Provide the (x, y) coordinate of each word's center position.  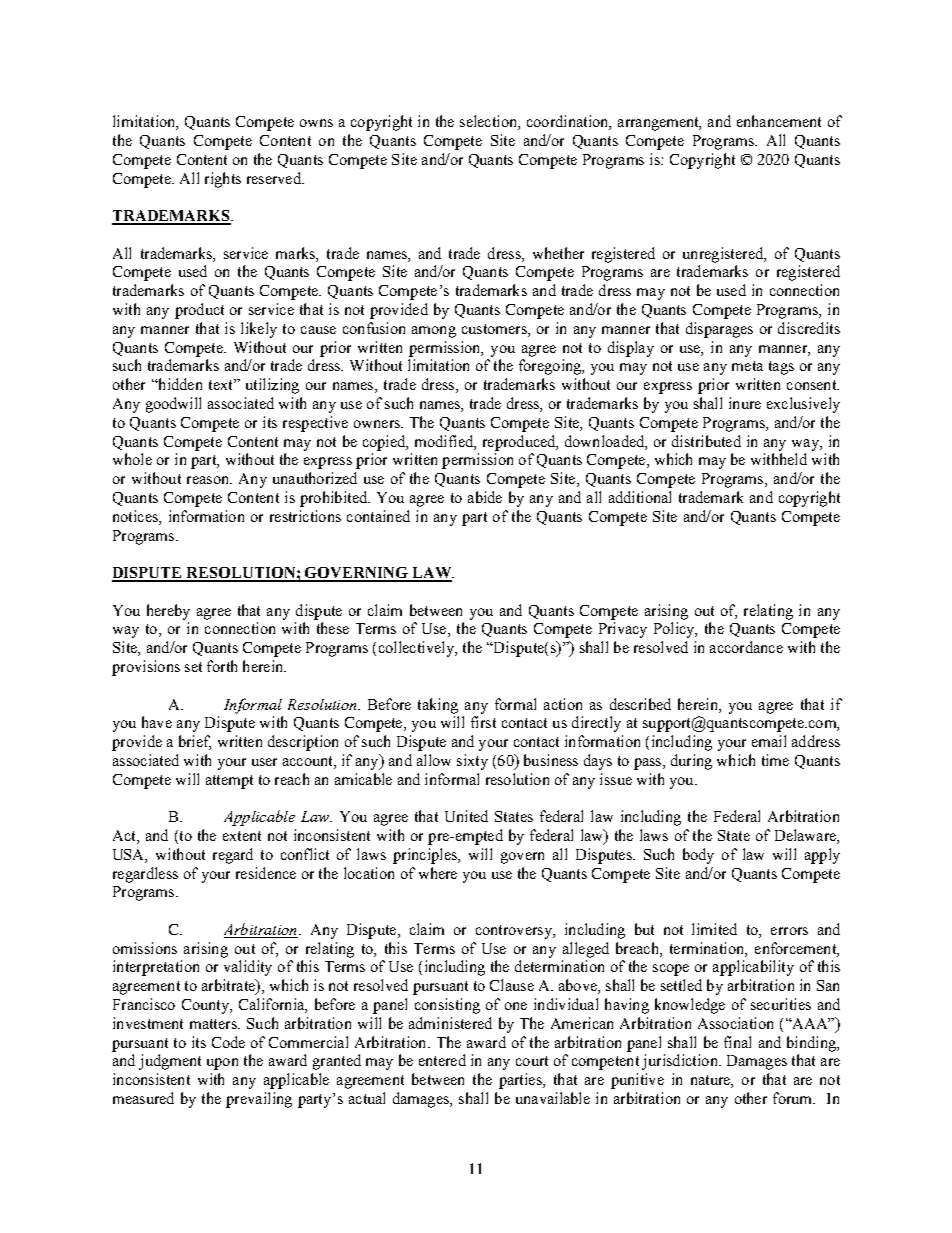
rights (223, 180)
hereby (168, 612)
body (698, 856)
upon (222, 1064)
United (466, 816)
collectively (417, 649)
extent (242, 836)
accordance (746, 647)
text (222, 384)
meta (747, 366)
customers (495, 330)
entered (442, 1060)
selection (489, 122)
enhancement (779, 121)
